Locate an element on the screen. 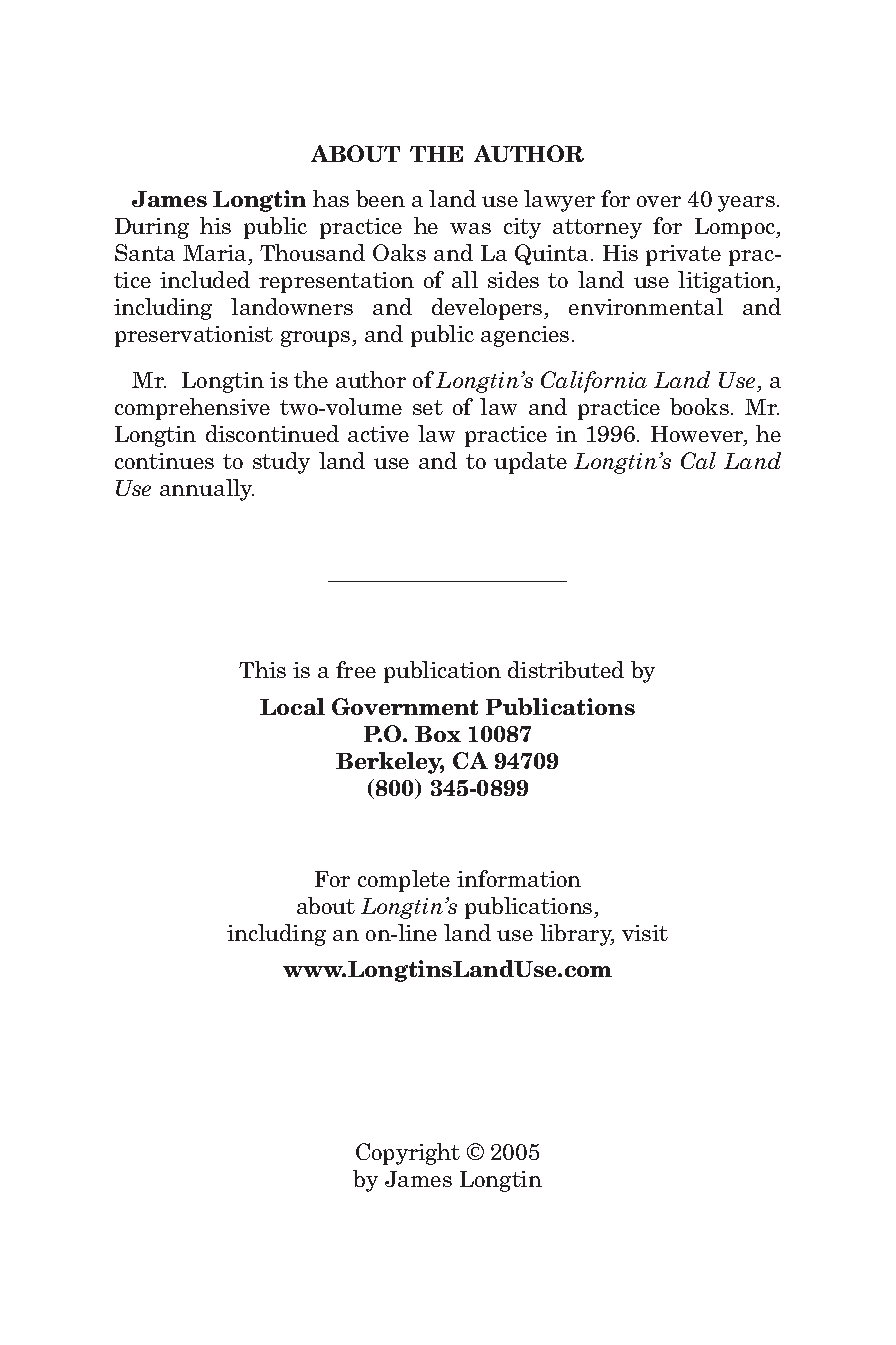 The width and height of the screenshot is (896, 1345). Box is located at coordinates (438, 734).
